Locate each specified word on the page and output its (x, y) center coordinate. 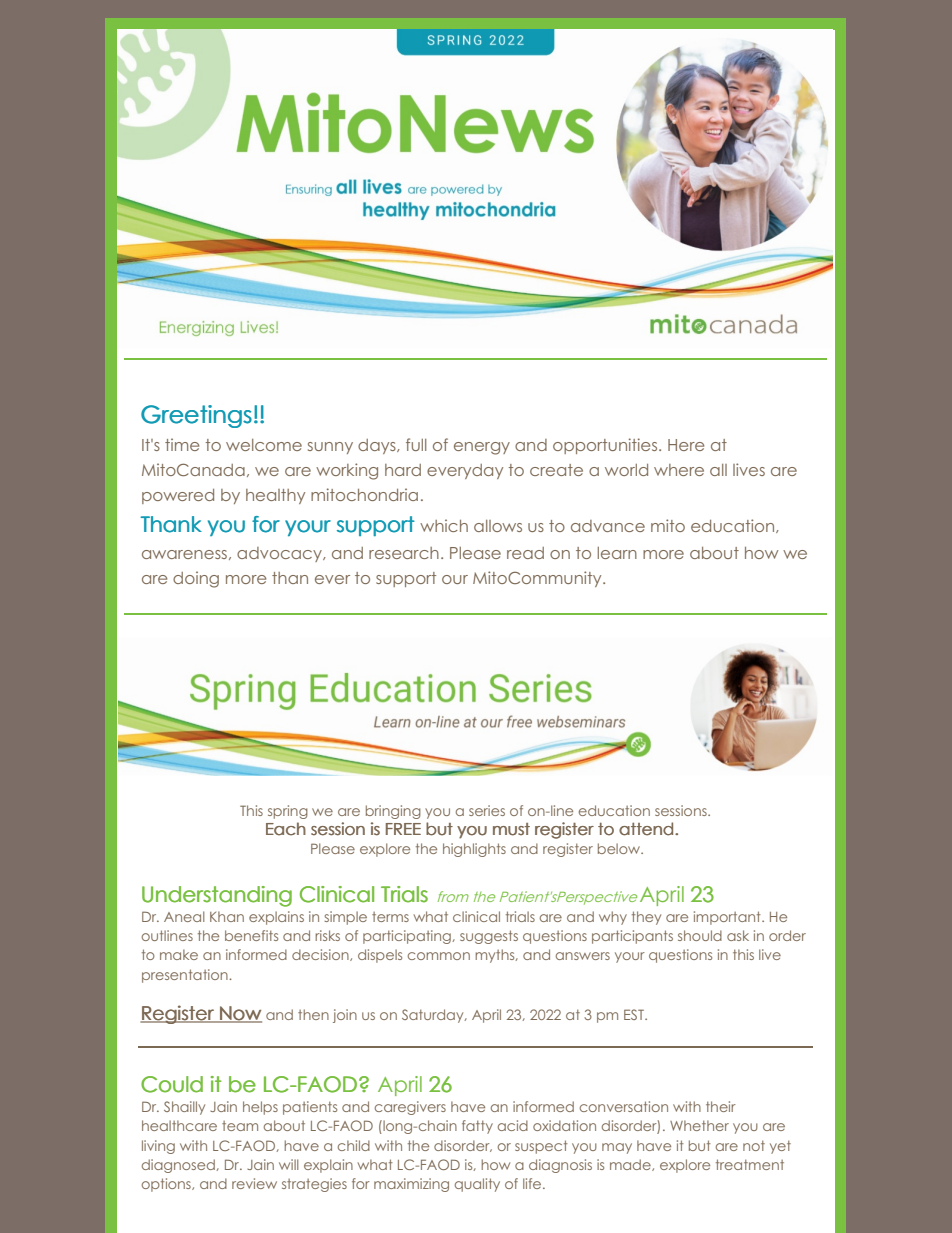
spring (288, 812)
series (487, 810)
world (626, 470)
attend (646, 829)
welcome (264, 445)
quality (477, 1185)
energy (482, 448)
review (254, 1183)
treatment (750, 1164)
